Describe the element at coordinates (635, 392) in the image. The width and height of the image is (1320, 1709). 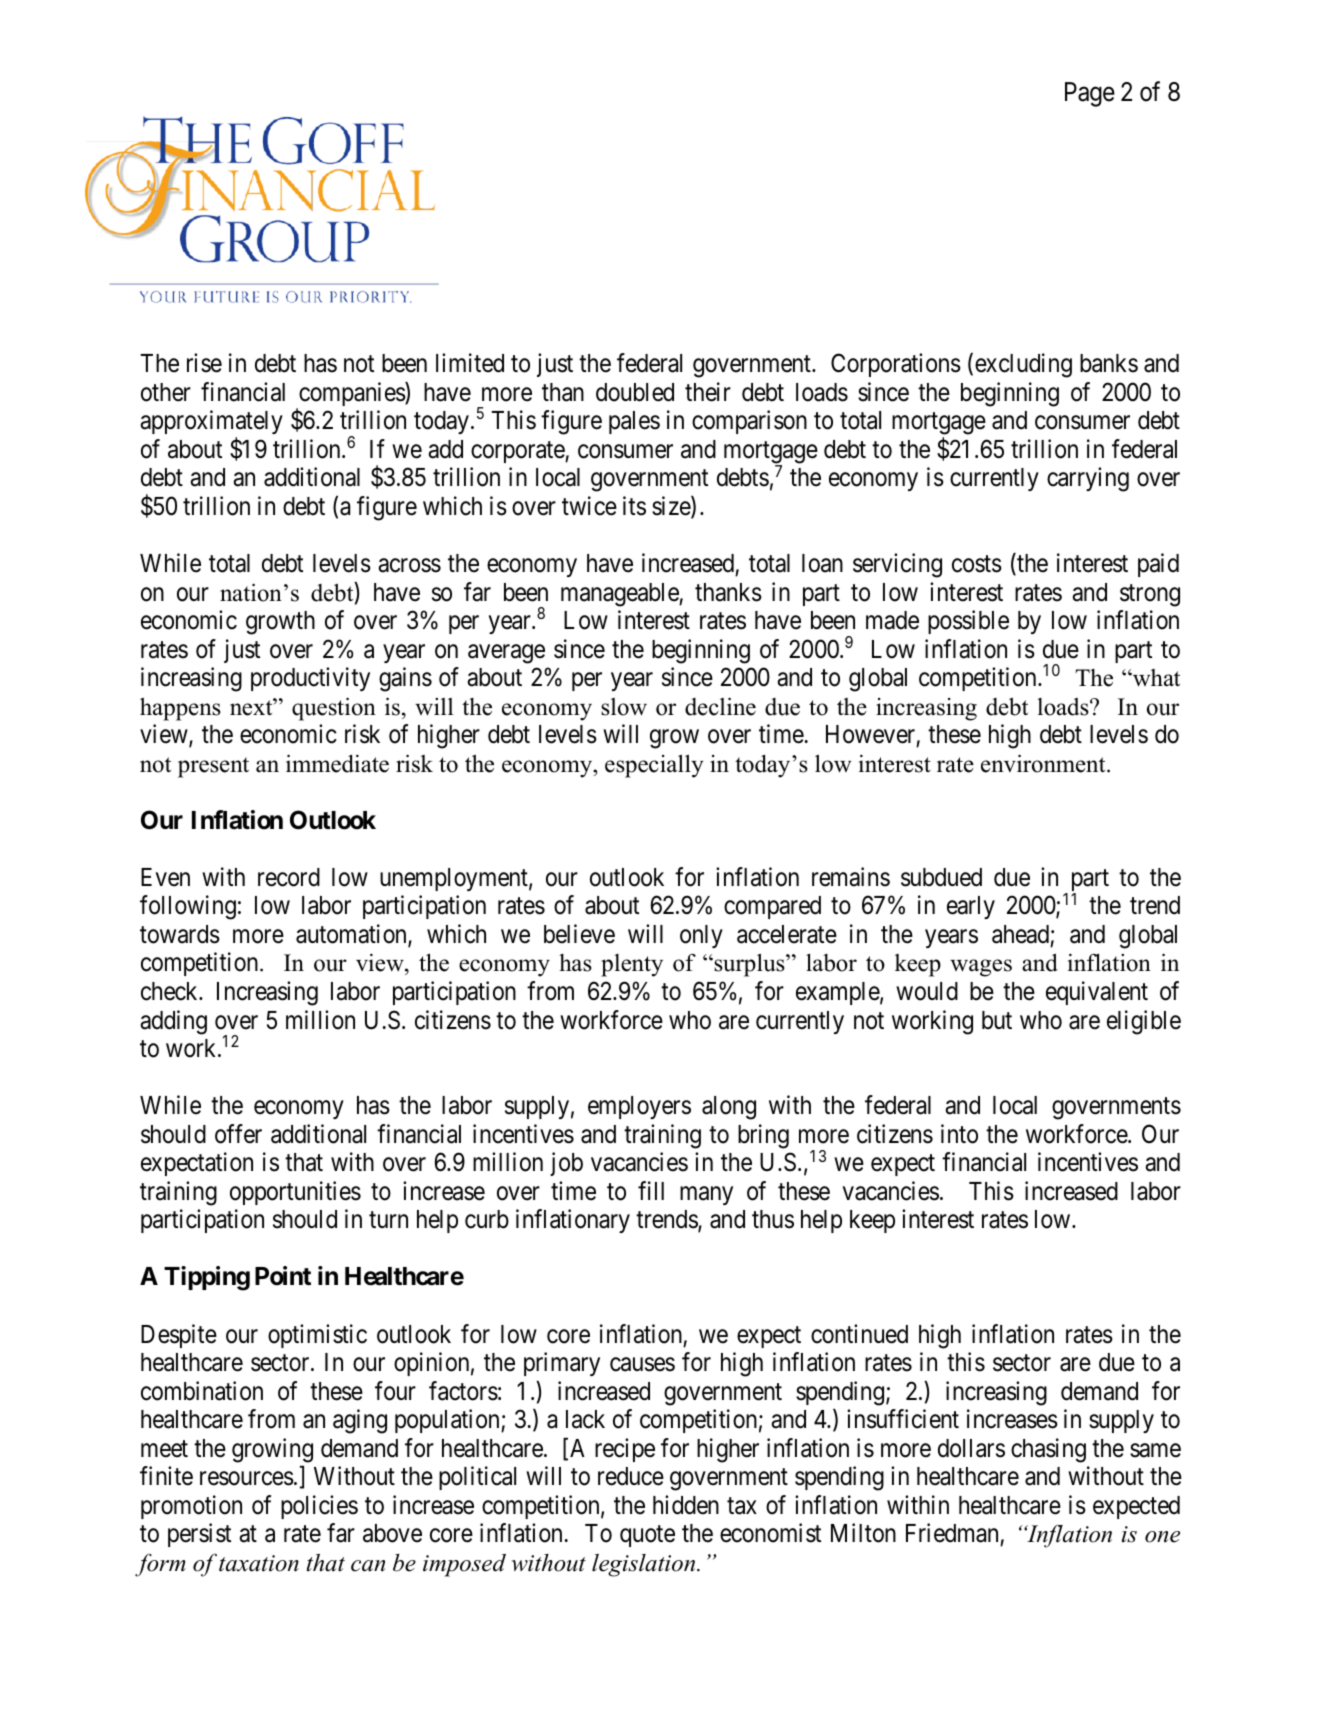
I see `doubled` at that location.
